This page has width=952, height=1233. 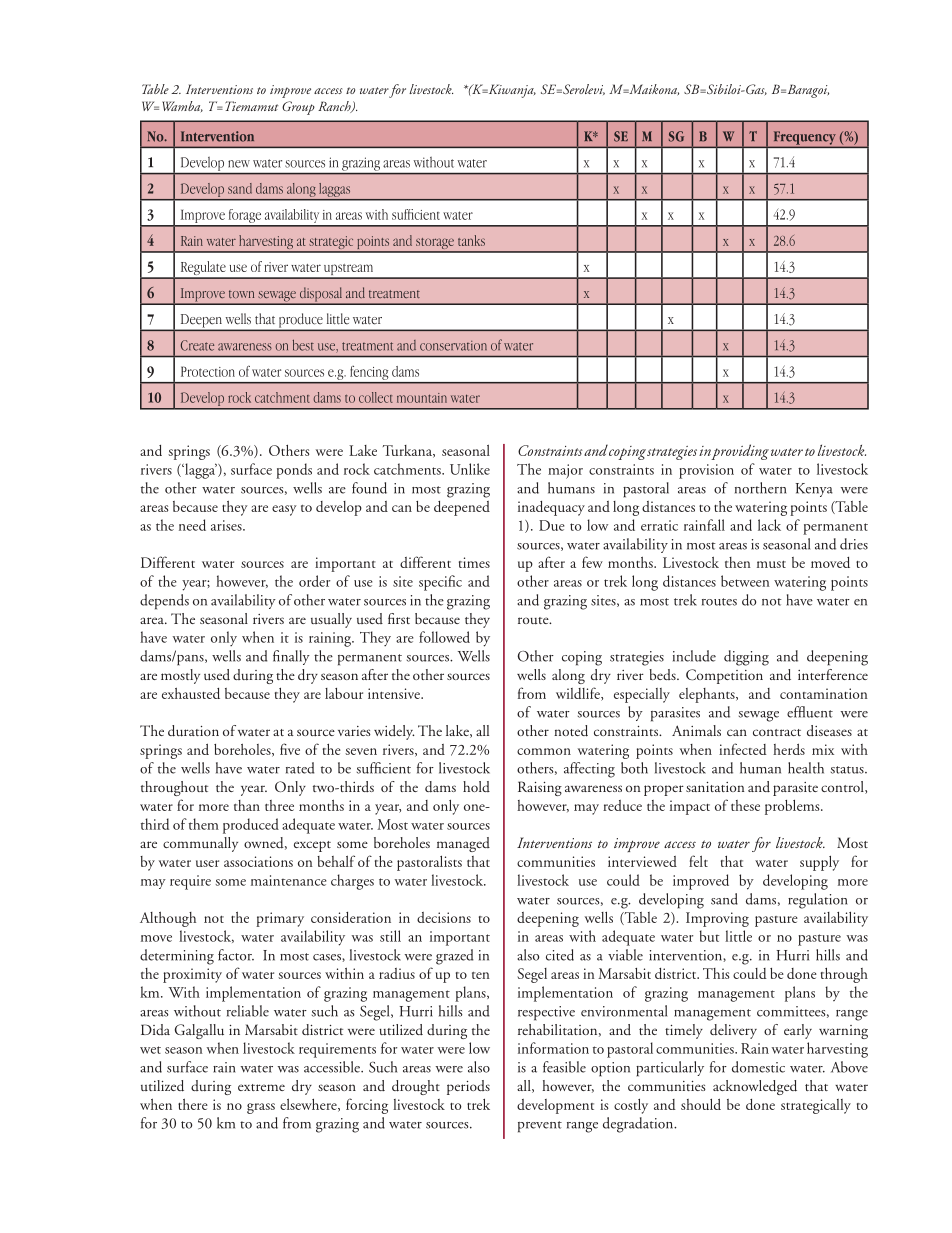 I want to click on providing, so click(x=740, y=452).
